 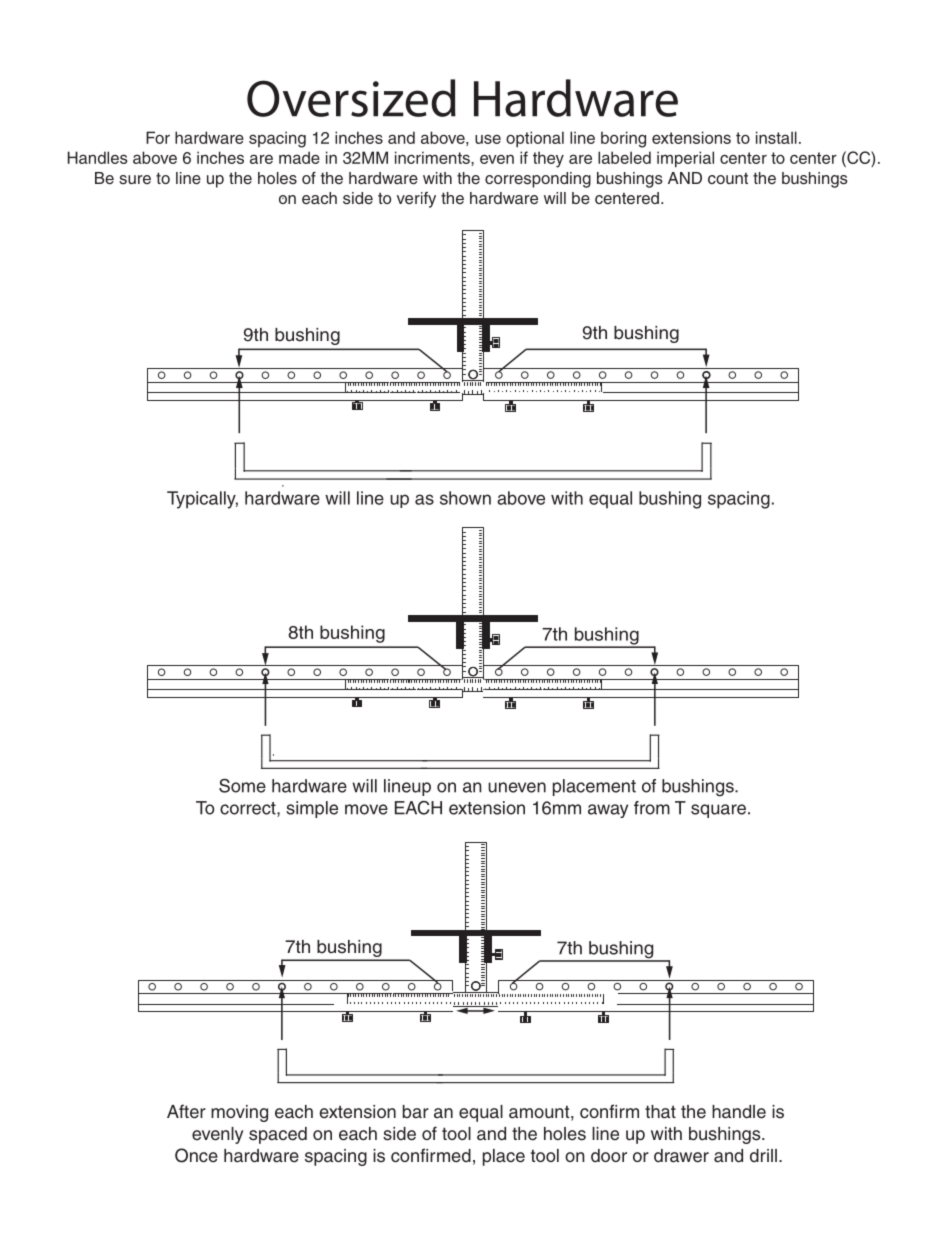 I want to click on After, so click(x=186, y=1111).
